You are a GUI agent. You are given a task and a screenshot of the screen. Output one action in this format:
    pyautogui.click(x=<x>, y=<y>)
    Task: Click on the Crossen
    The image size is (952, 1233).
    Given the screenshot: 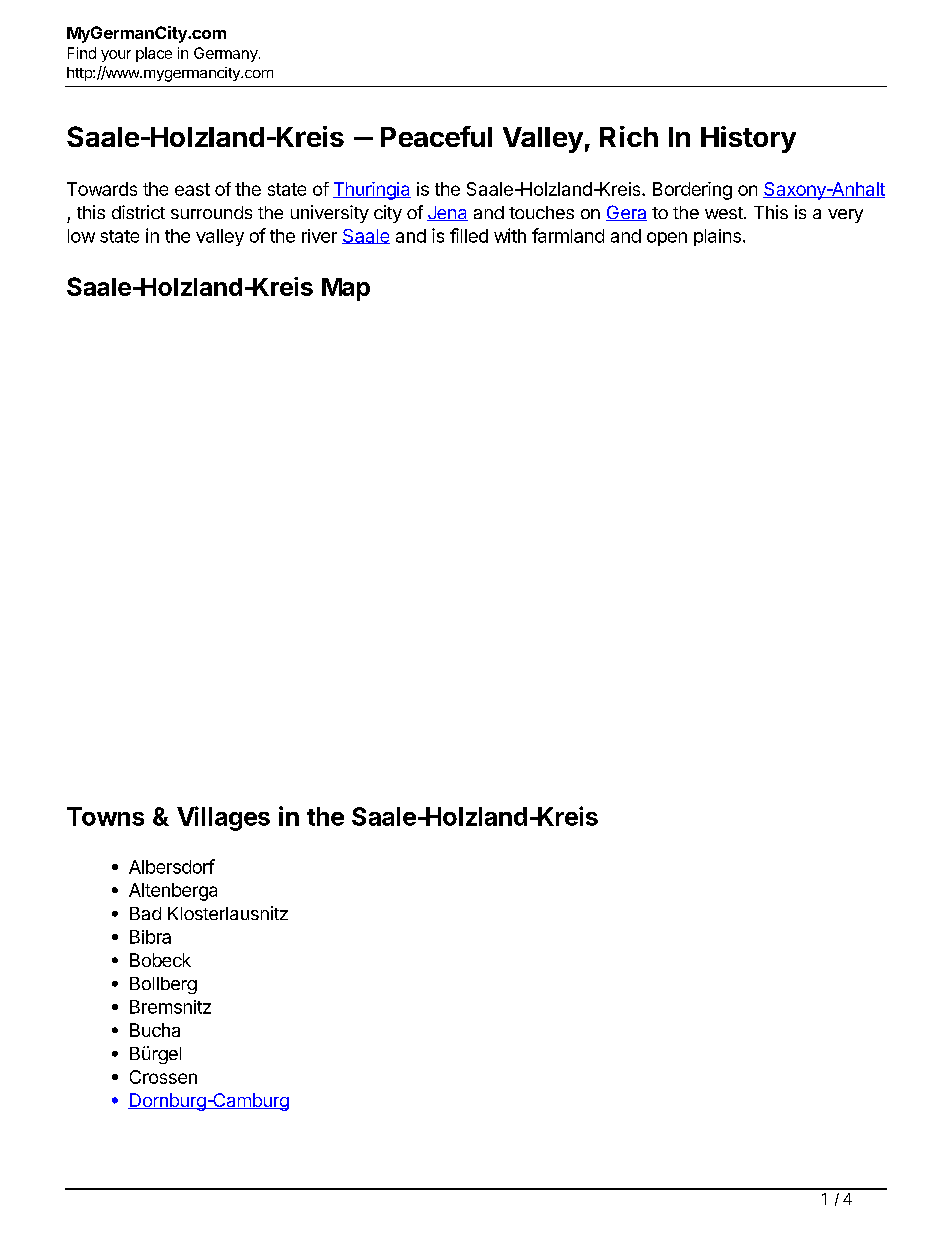 What is the action you would take?
    pyautogui.click(x=163, y=1077)
